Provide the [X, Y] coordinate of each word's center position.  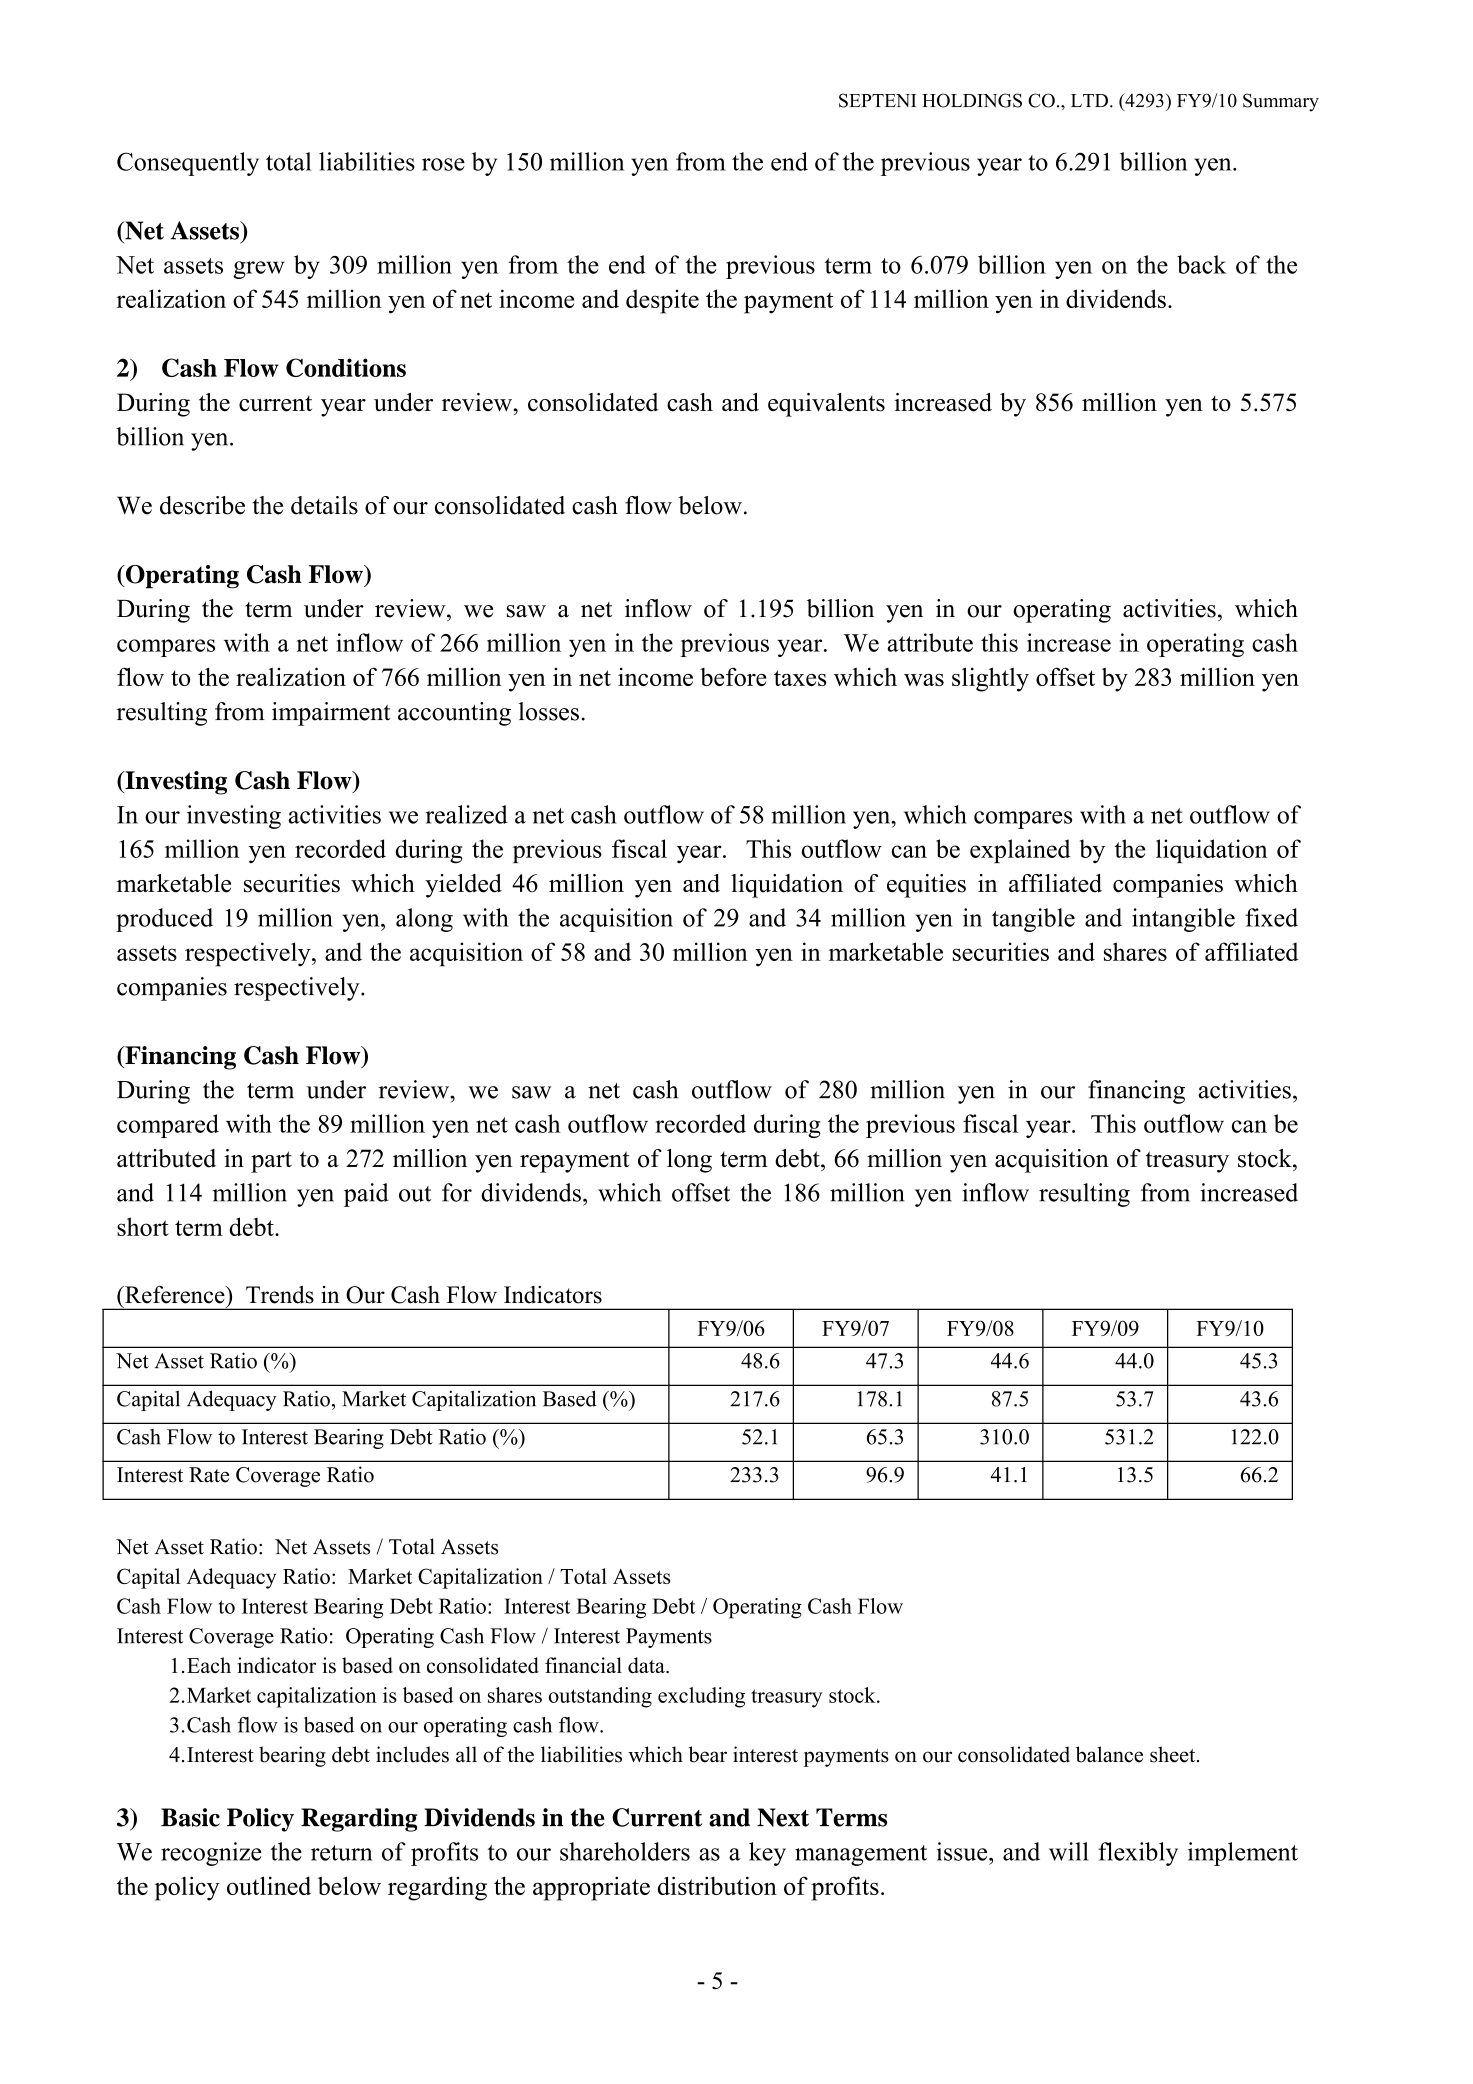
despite [662, 301]
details [324, 505]
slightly [990, 679]
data [647, 1665]
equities [926, 886]
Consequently [188, 164]
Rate [209, 1475]
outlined [269, 1885]
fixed [1271, 917]
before [733, 676]
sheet [1174, 1754]
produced [164, 920]
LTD [1089, 100]
